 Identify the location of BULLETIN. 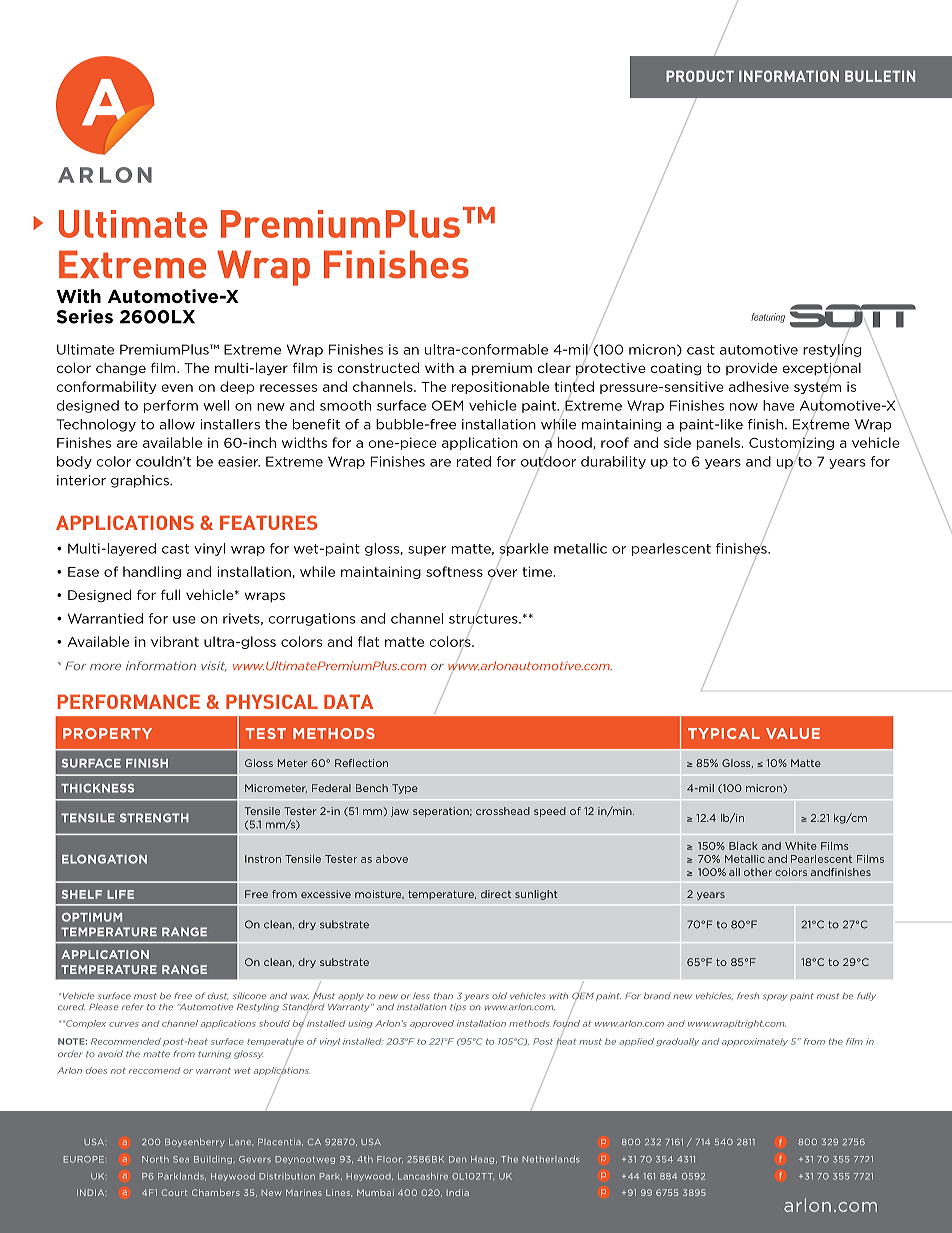
(880, 76).
